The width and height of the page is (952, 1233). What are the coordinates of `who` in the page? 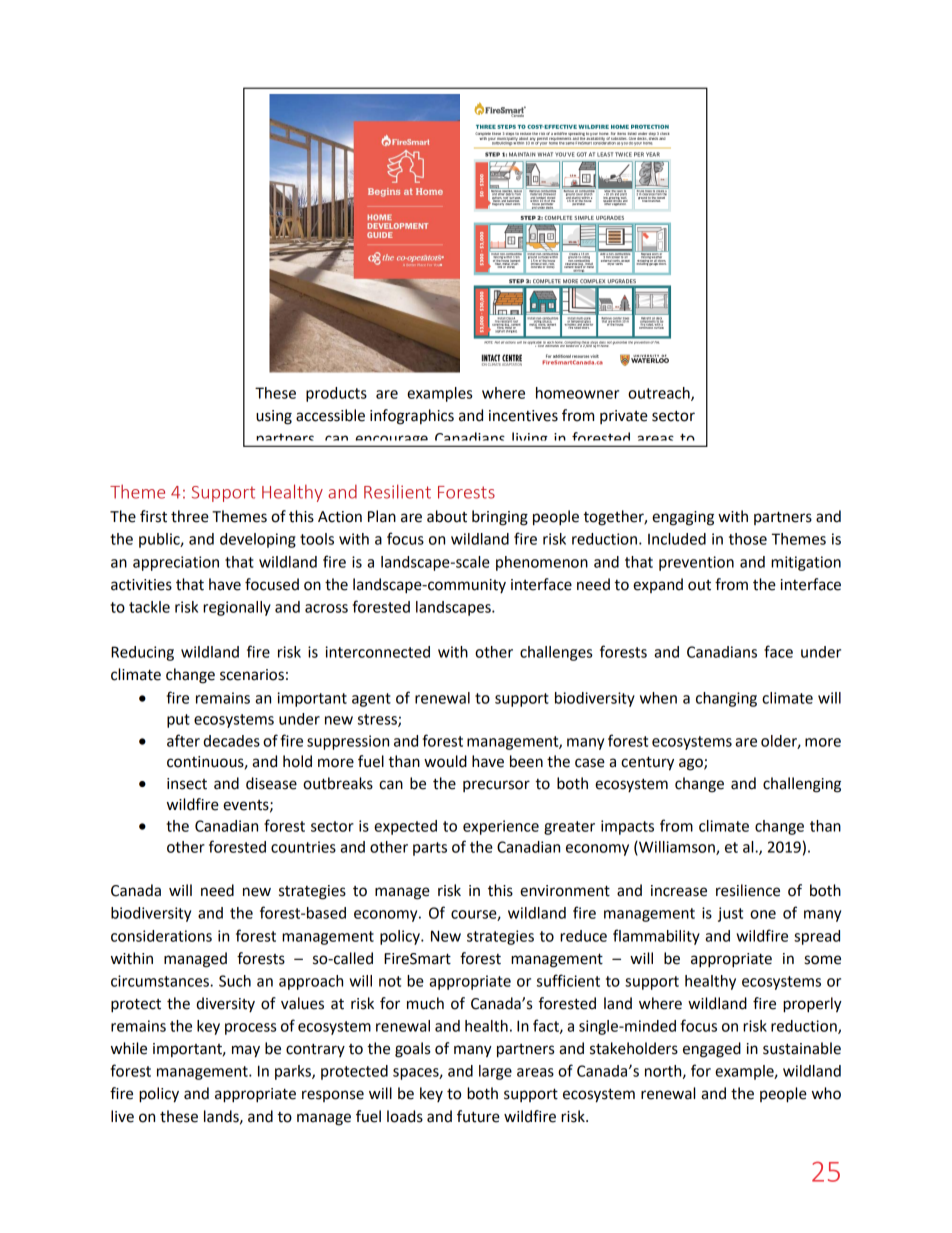 It's located at (826, 1093).
